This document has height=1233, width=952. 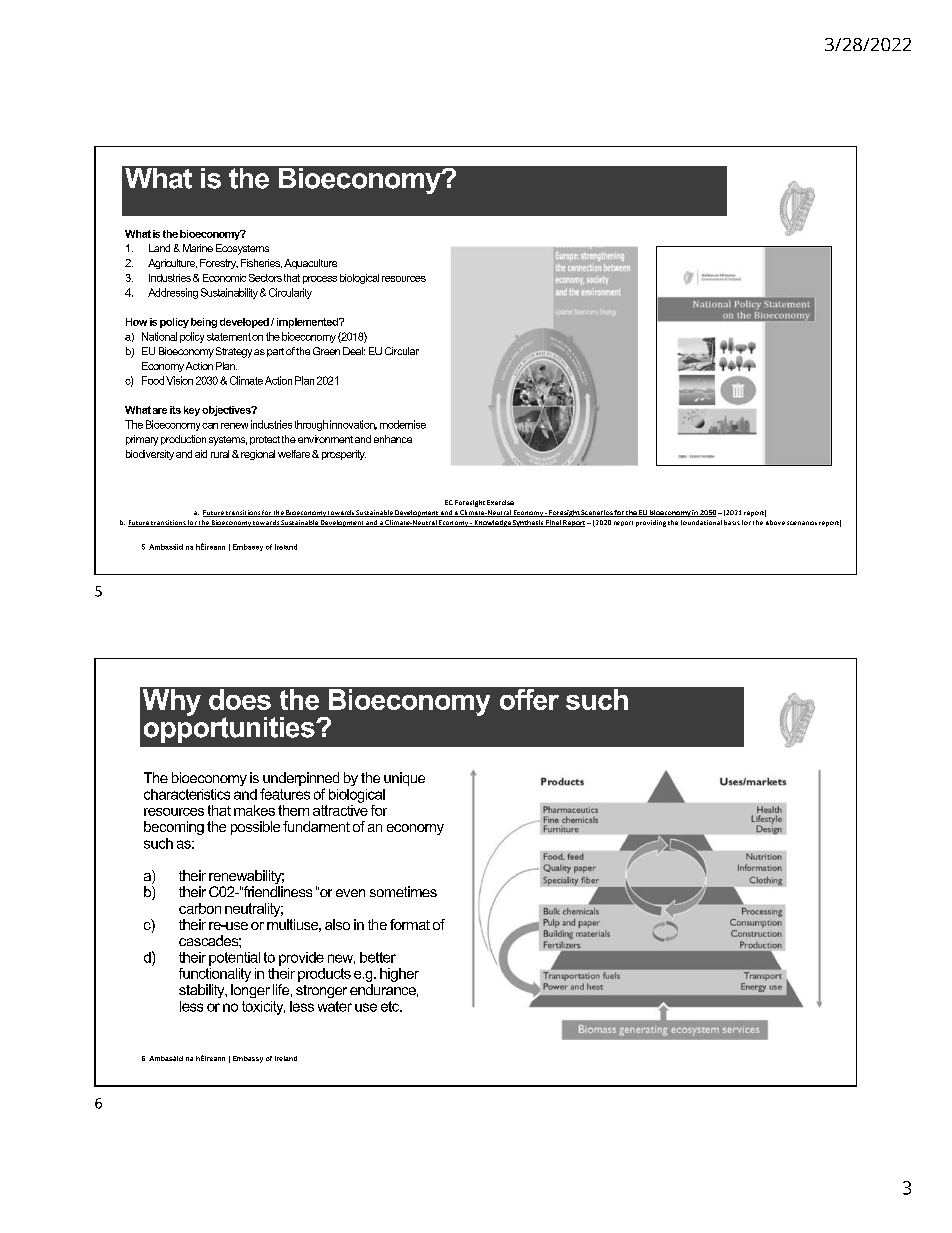 I want to click on sometimes, so click(x=403, y=891).
